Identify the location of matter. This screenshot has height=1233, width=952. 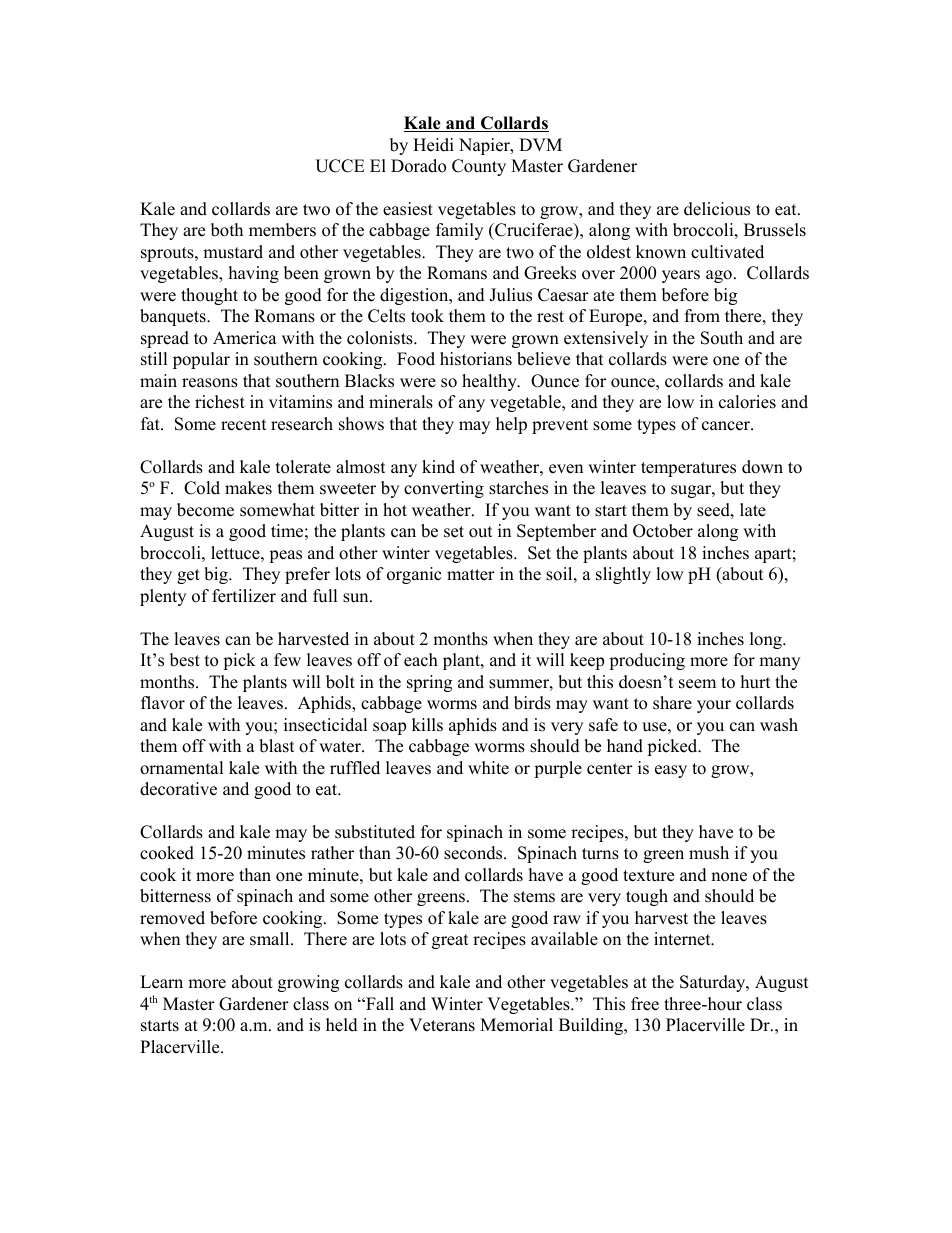
(471, 575).
